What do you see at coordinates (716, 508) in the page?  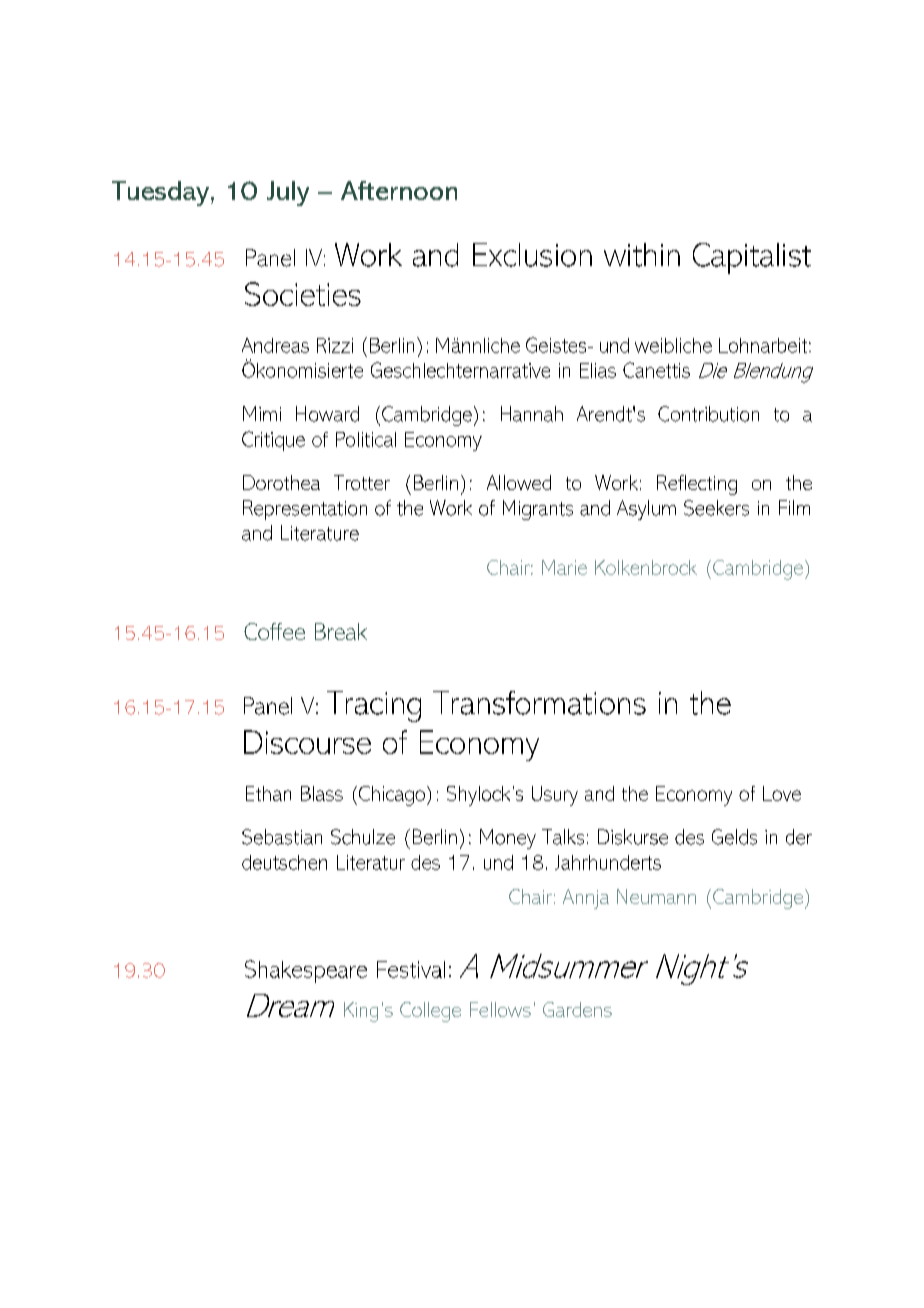 I see `Seekers` at bounding box center [716, 508].
